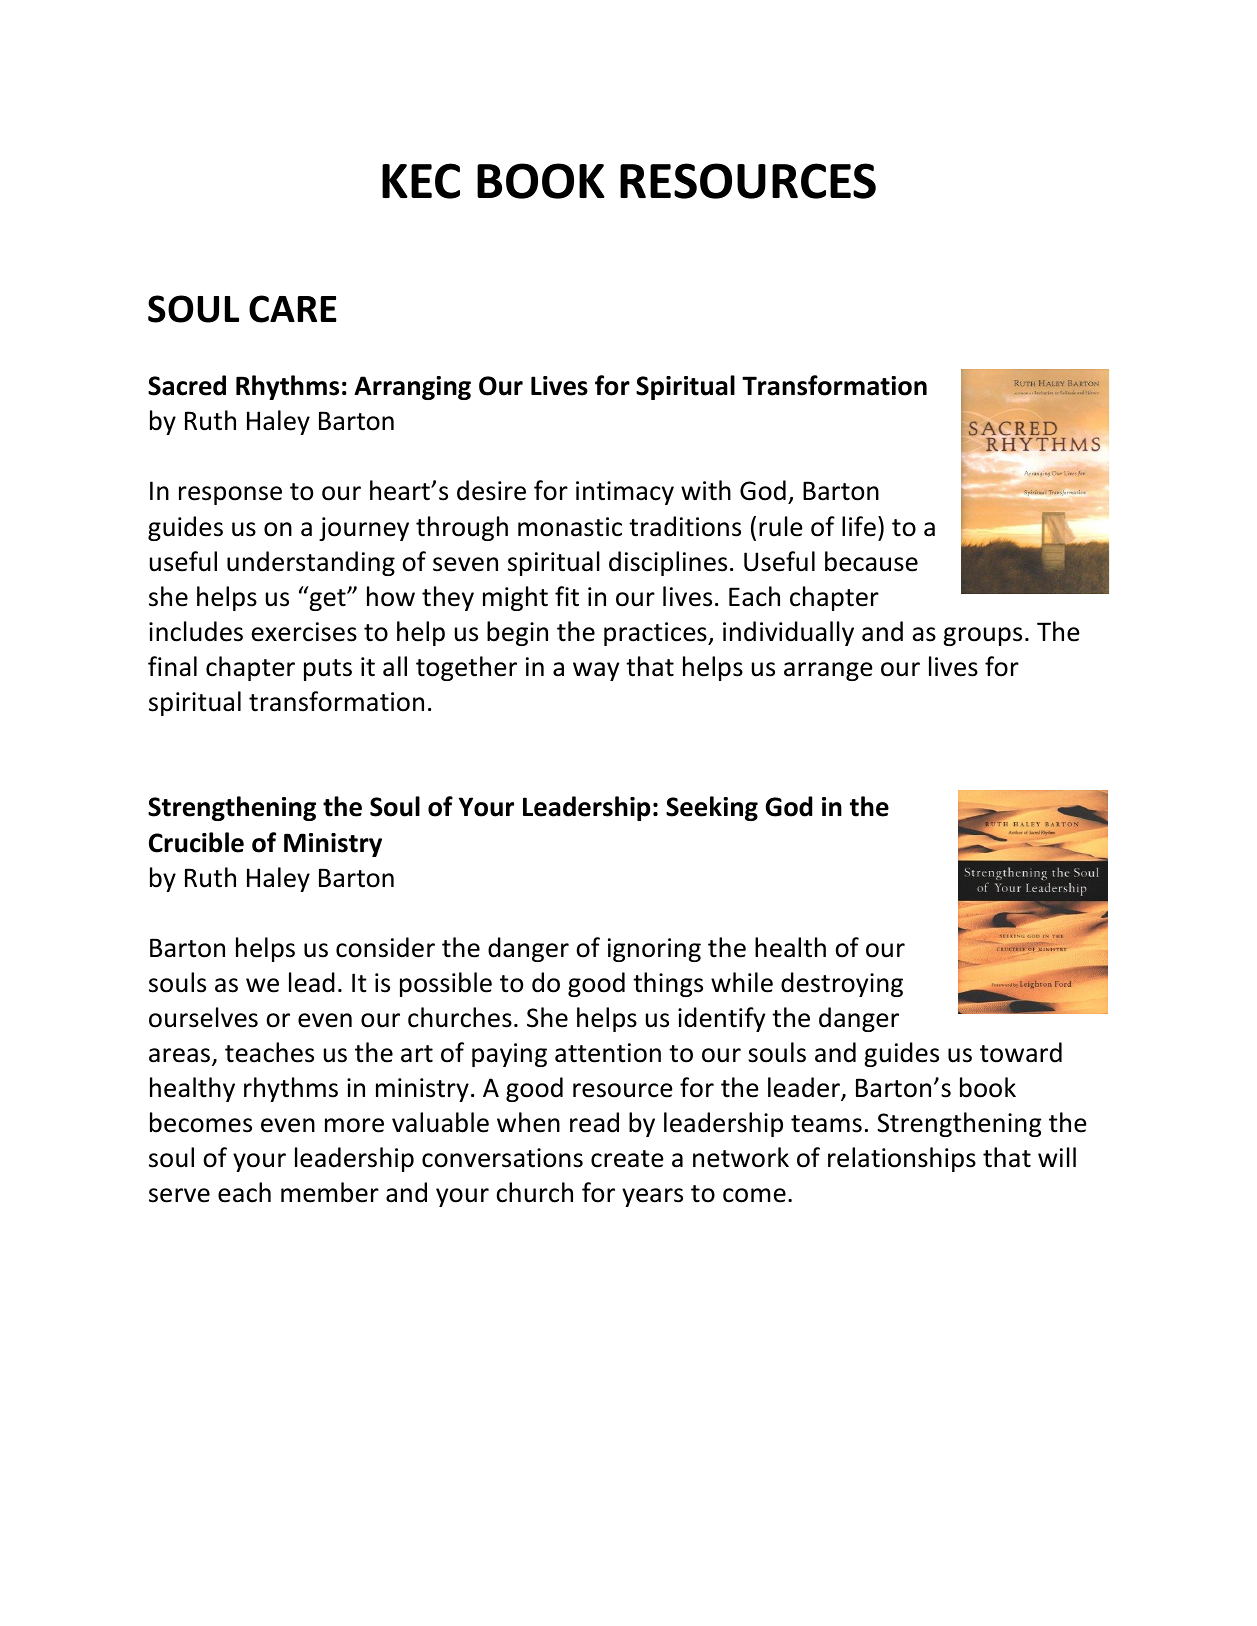 The height and width of the page is (1626, 1257). Describe the element at coordinates (859, 526) in the page. I see `life` at that location.
